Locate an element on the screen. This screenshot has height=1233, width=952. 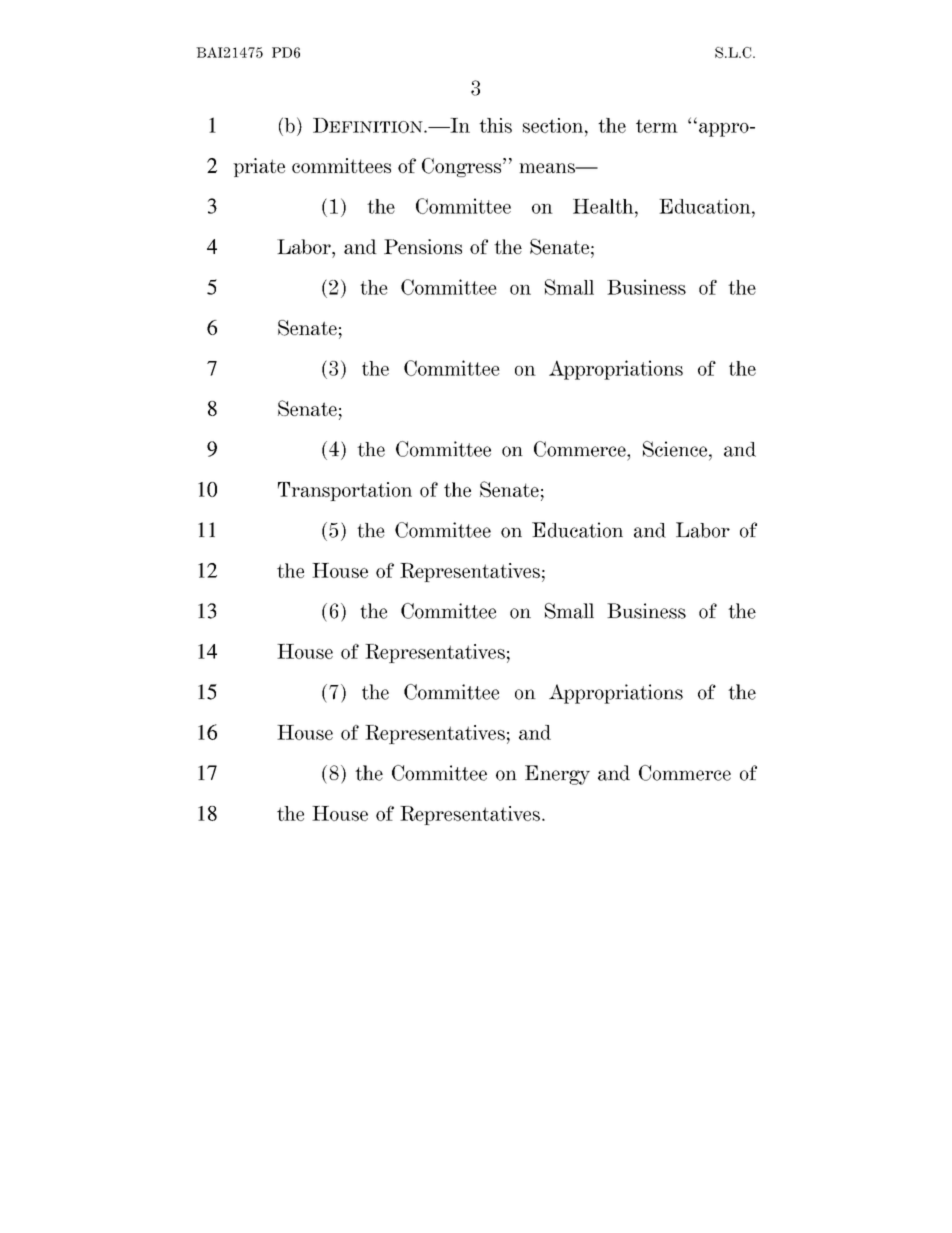
Health is located at coordinates (604, 206).
